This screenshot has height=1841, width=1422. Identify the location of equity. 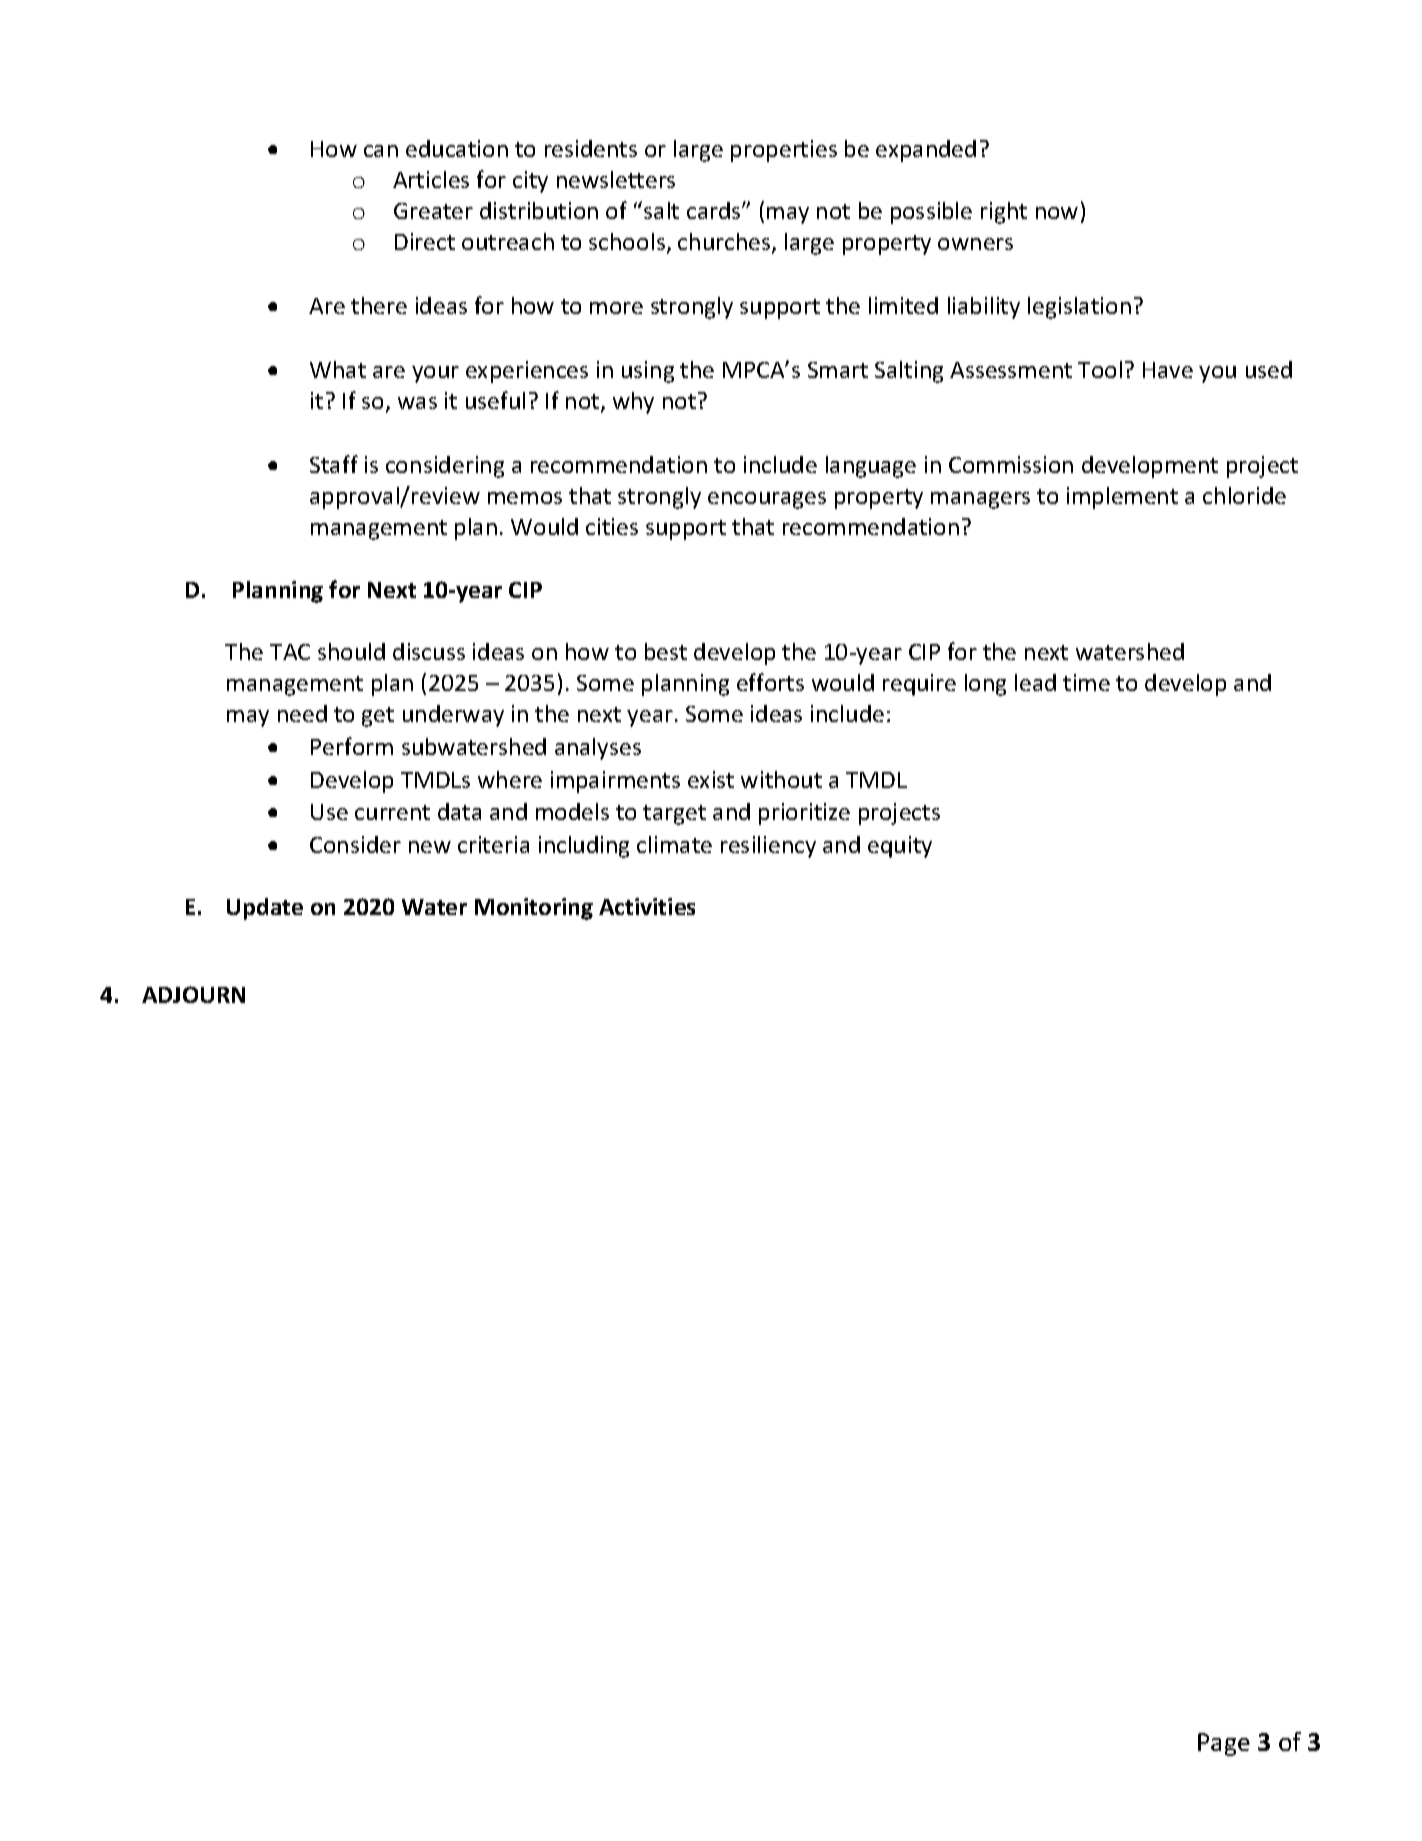
(900, 847).
